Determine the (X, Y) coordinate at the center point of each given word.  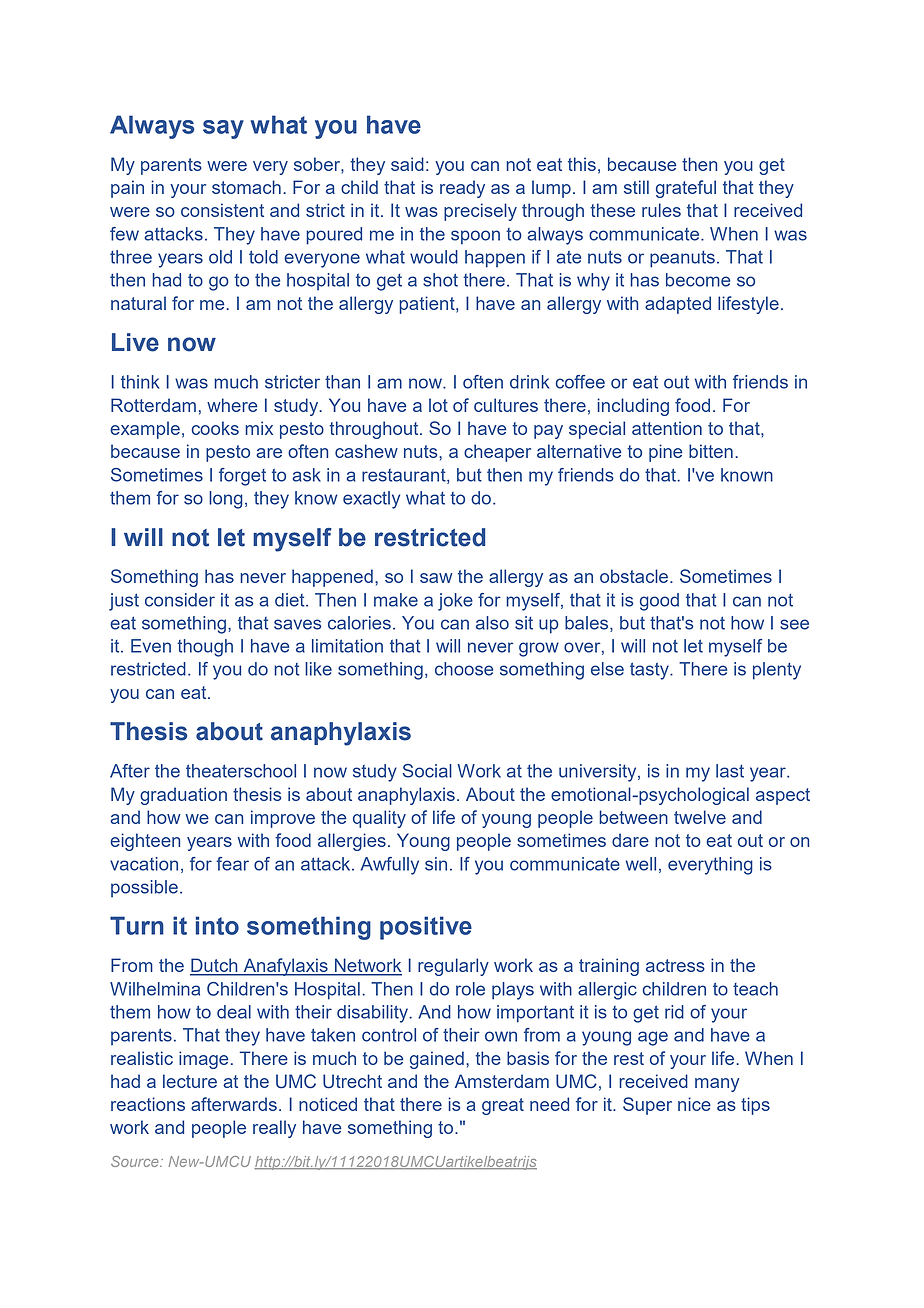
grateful (686, 189)
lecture (190, 1081)
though (205, 648)
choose (464, 669)
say (223, 129)
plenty (777, 671)
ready (462, 189)
